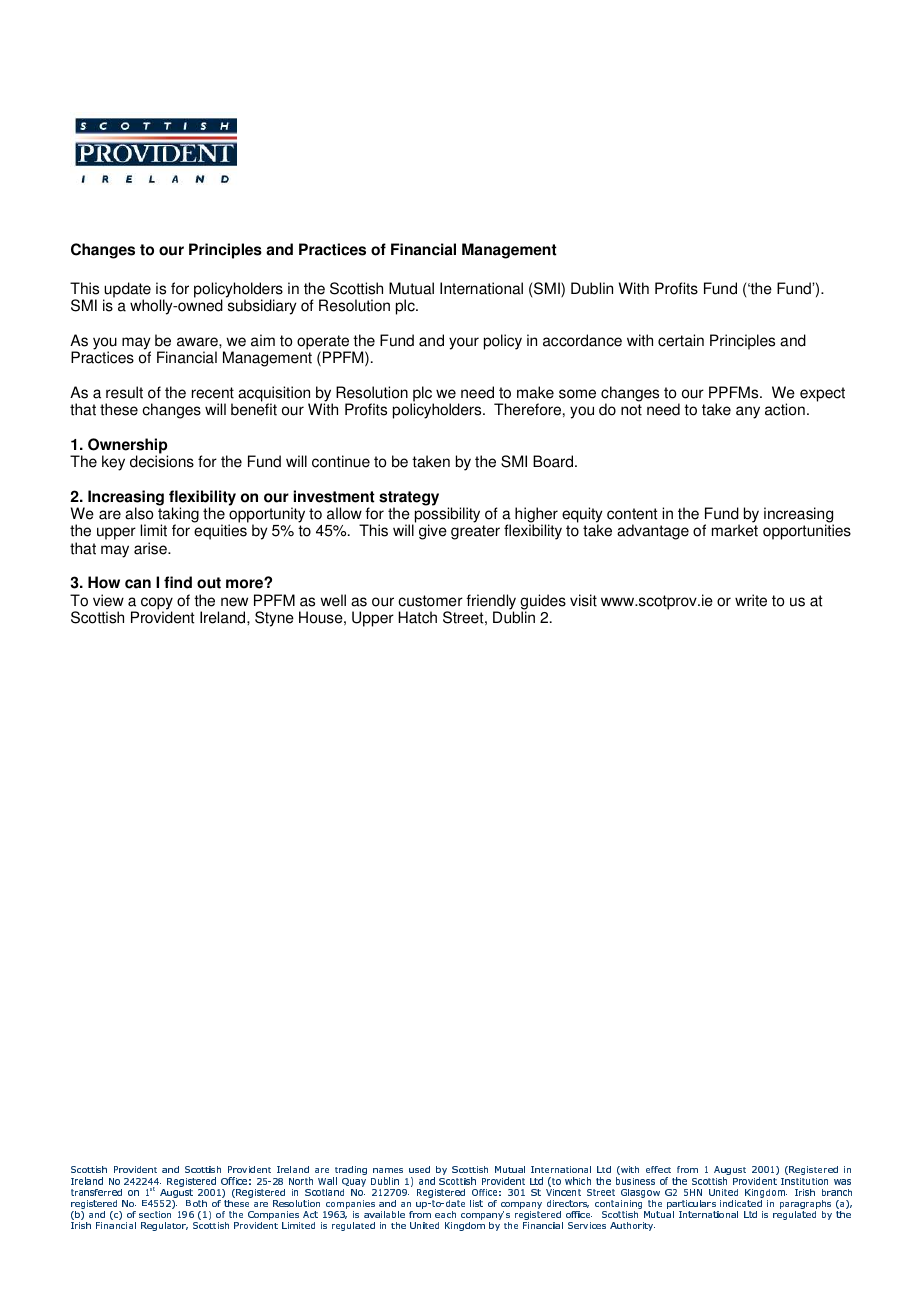 This screenshot has height=1308, width=924. I want to click on make, so click(535, 392).
